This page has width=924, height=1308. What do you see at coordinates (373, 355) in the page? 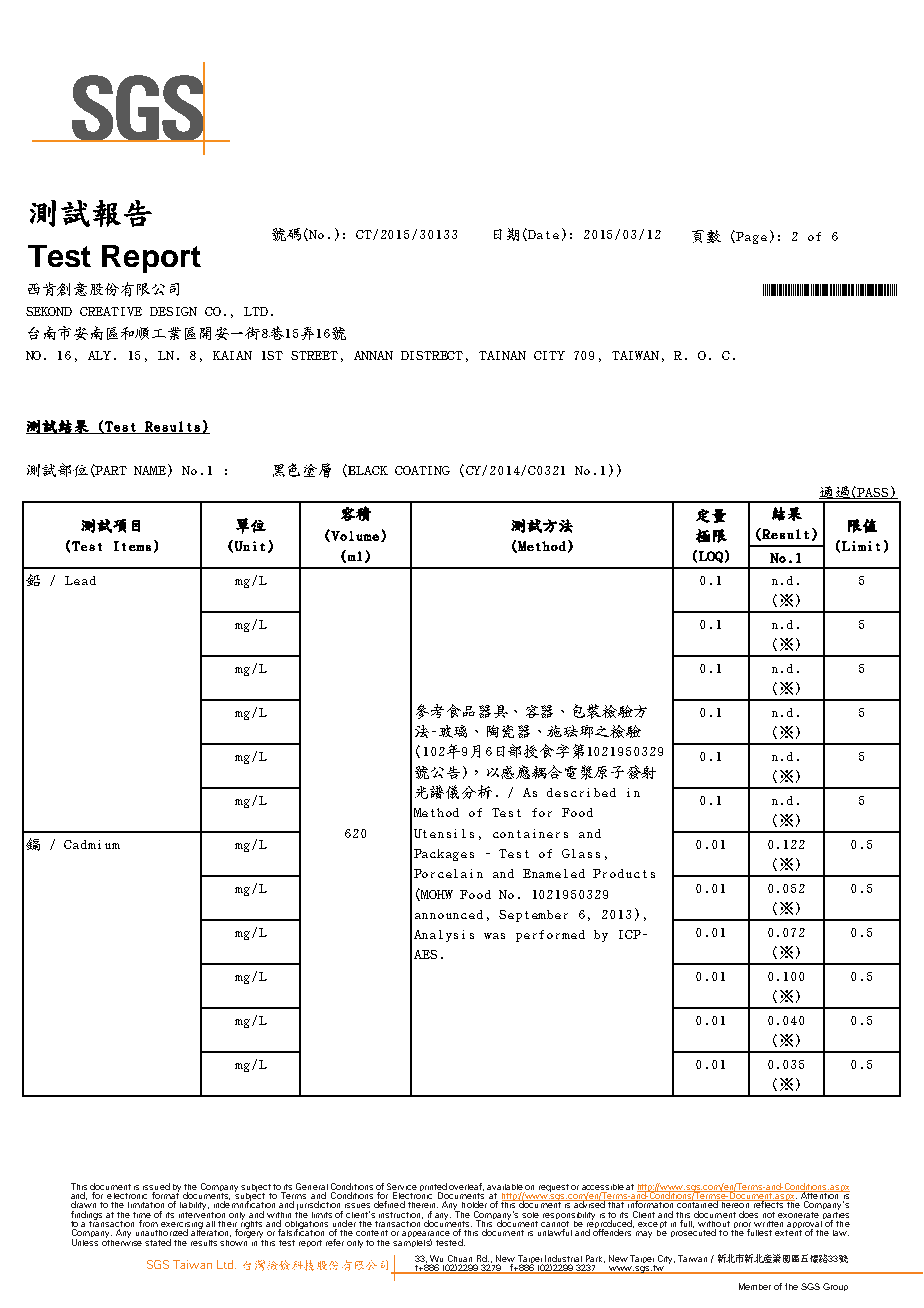
I see `ANNAN` at bounding box center [373, 355].
